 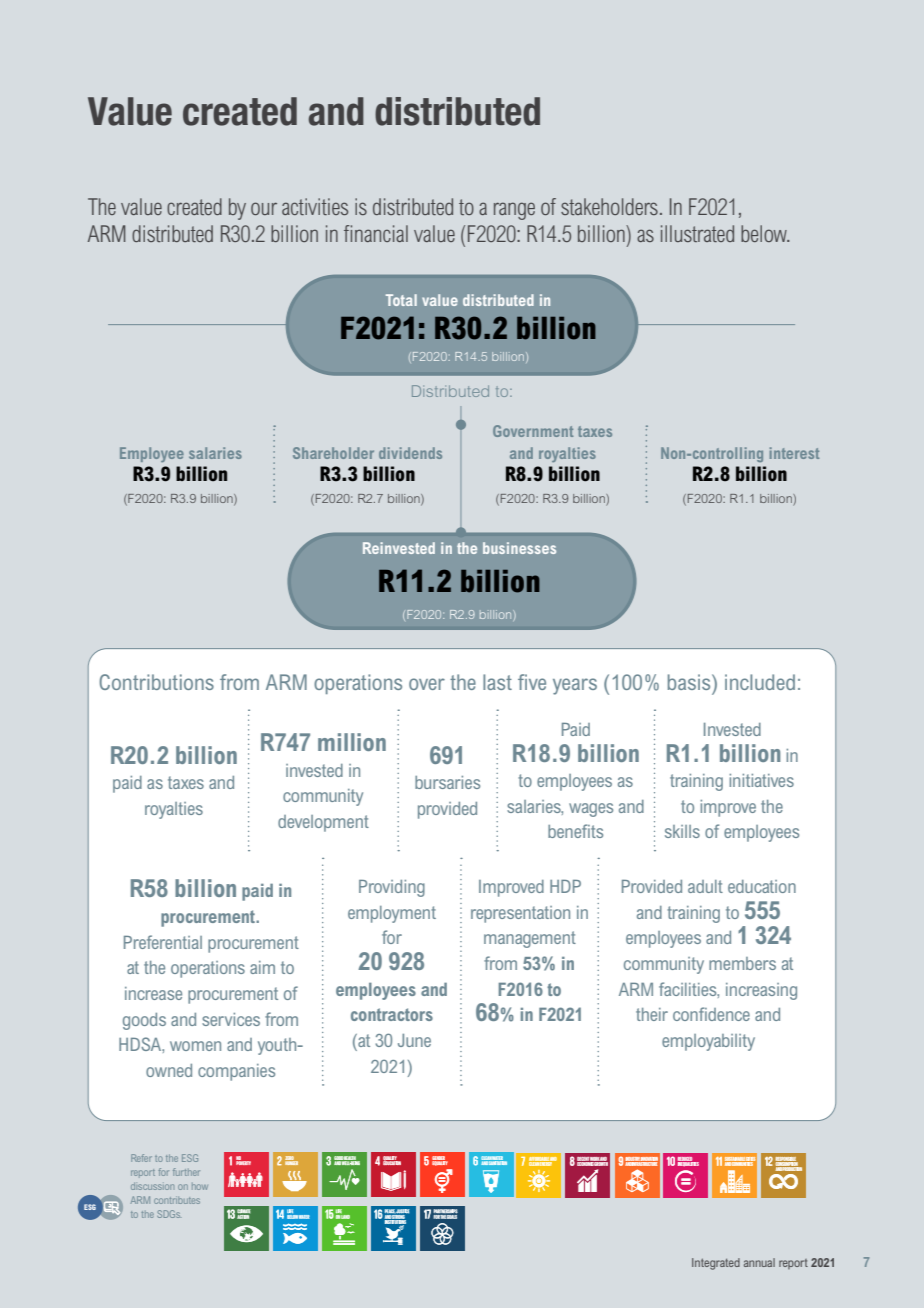 What do you see at coordinates (697, 233) in the image?
I see `illustrated` at bounding box center [697, 233].
